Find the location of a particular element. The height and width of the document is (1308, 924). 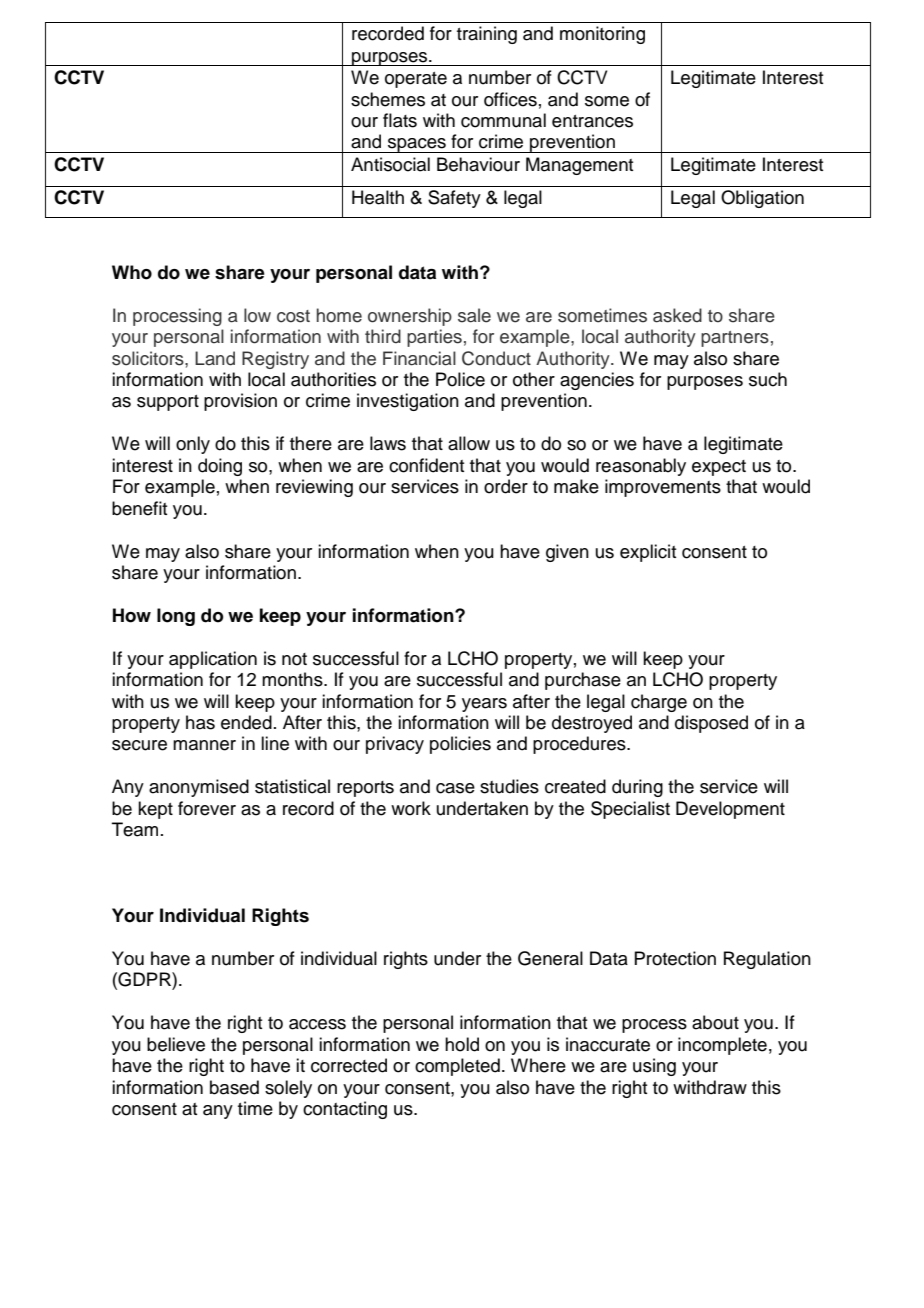

operate is located at coordinates (416, 80).
